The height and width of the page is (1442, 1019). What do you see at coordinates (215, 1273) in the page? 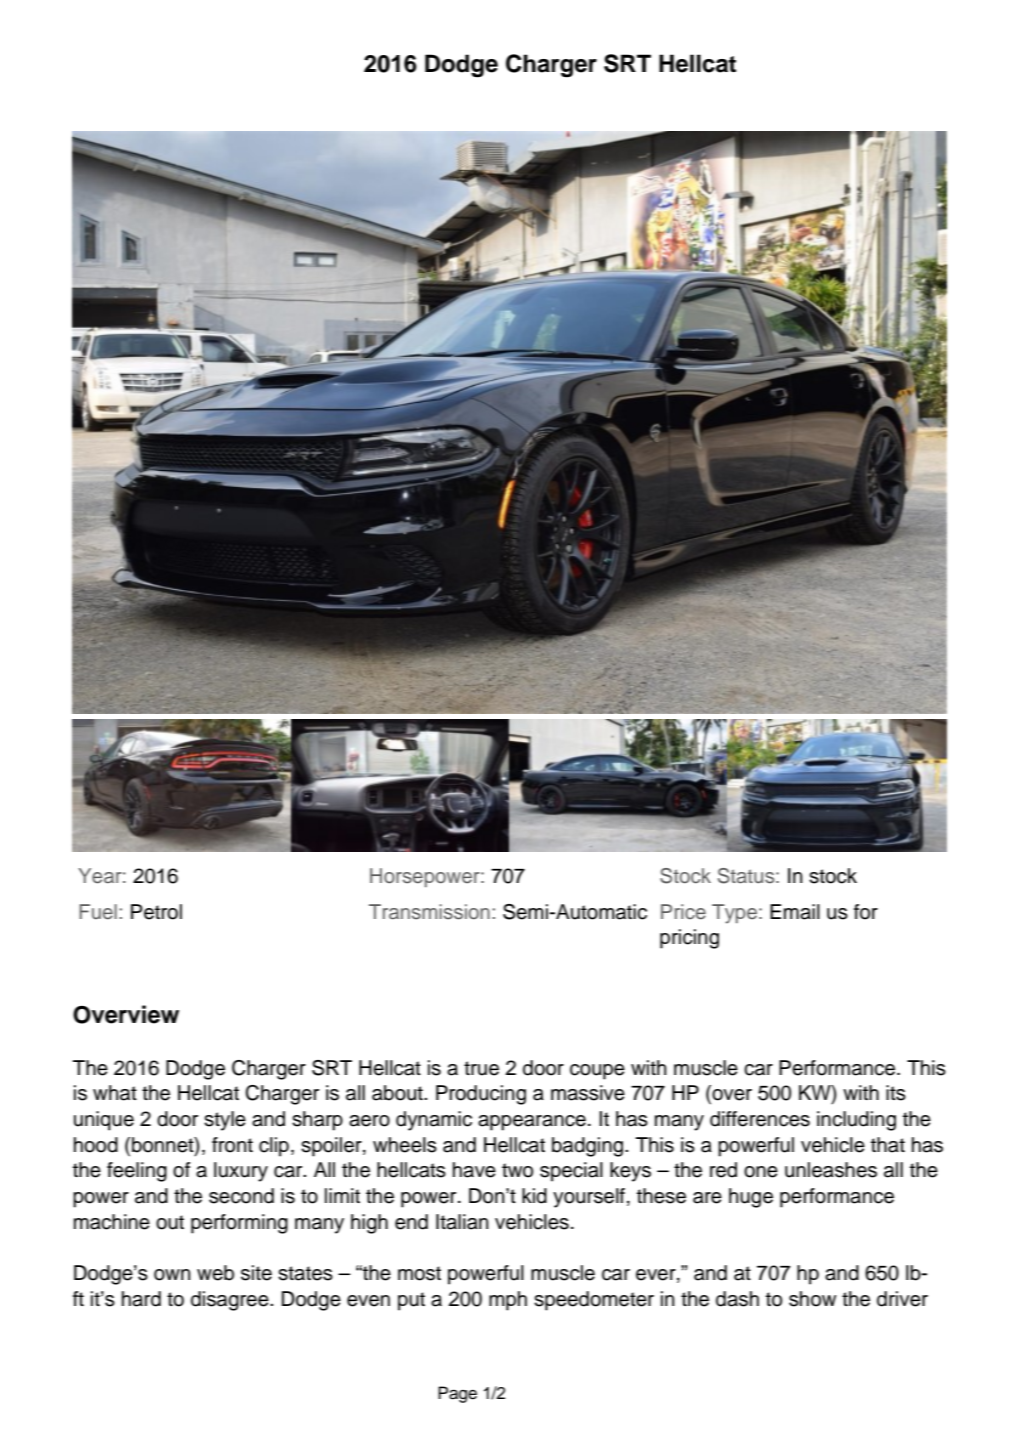
I see `web` at bounding box center [215, 1273].
